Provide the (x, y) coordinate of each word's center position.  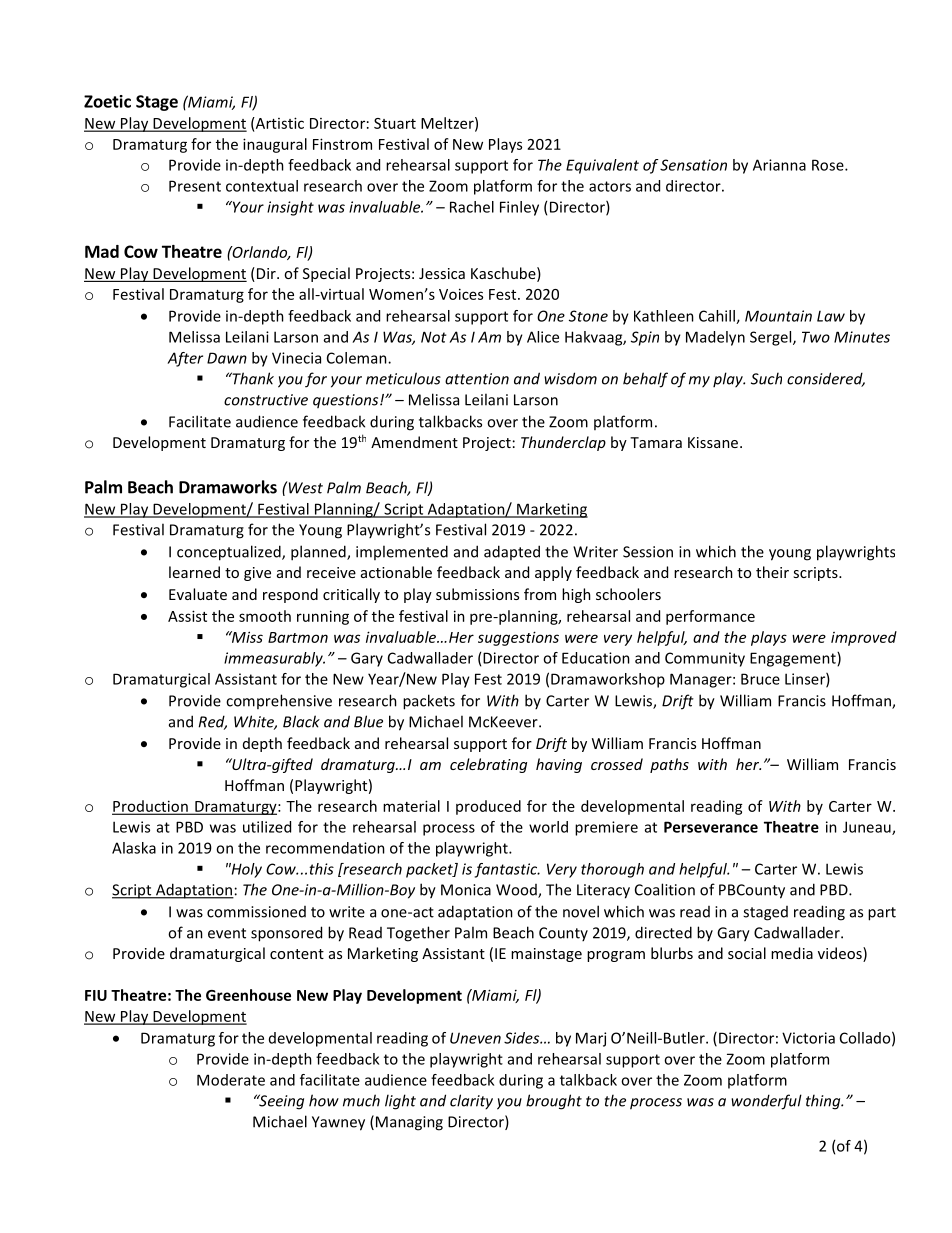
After (185, 359)
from (540, 594)
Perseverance (711, 827)
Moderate (231, 1080)
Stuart (395, 123)
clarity (471, 1102)
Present (195, 186)
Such (766, 378)
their (772, 572)
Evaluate (198, 594)
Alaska (134, 848)
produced (488, 807)
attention (477, 379)
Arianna (779, 165)
